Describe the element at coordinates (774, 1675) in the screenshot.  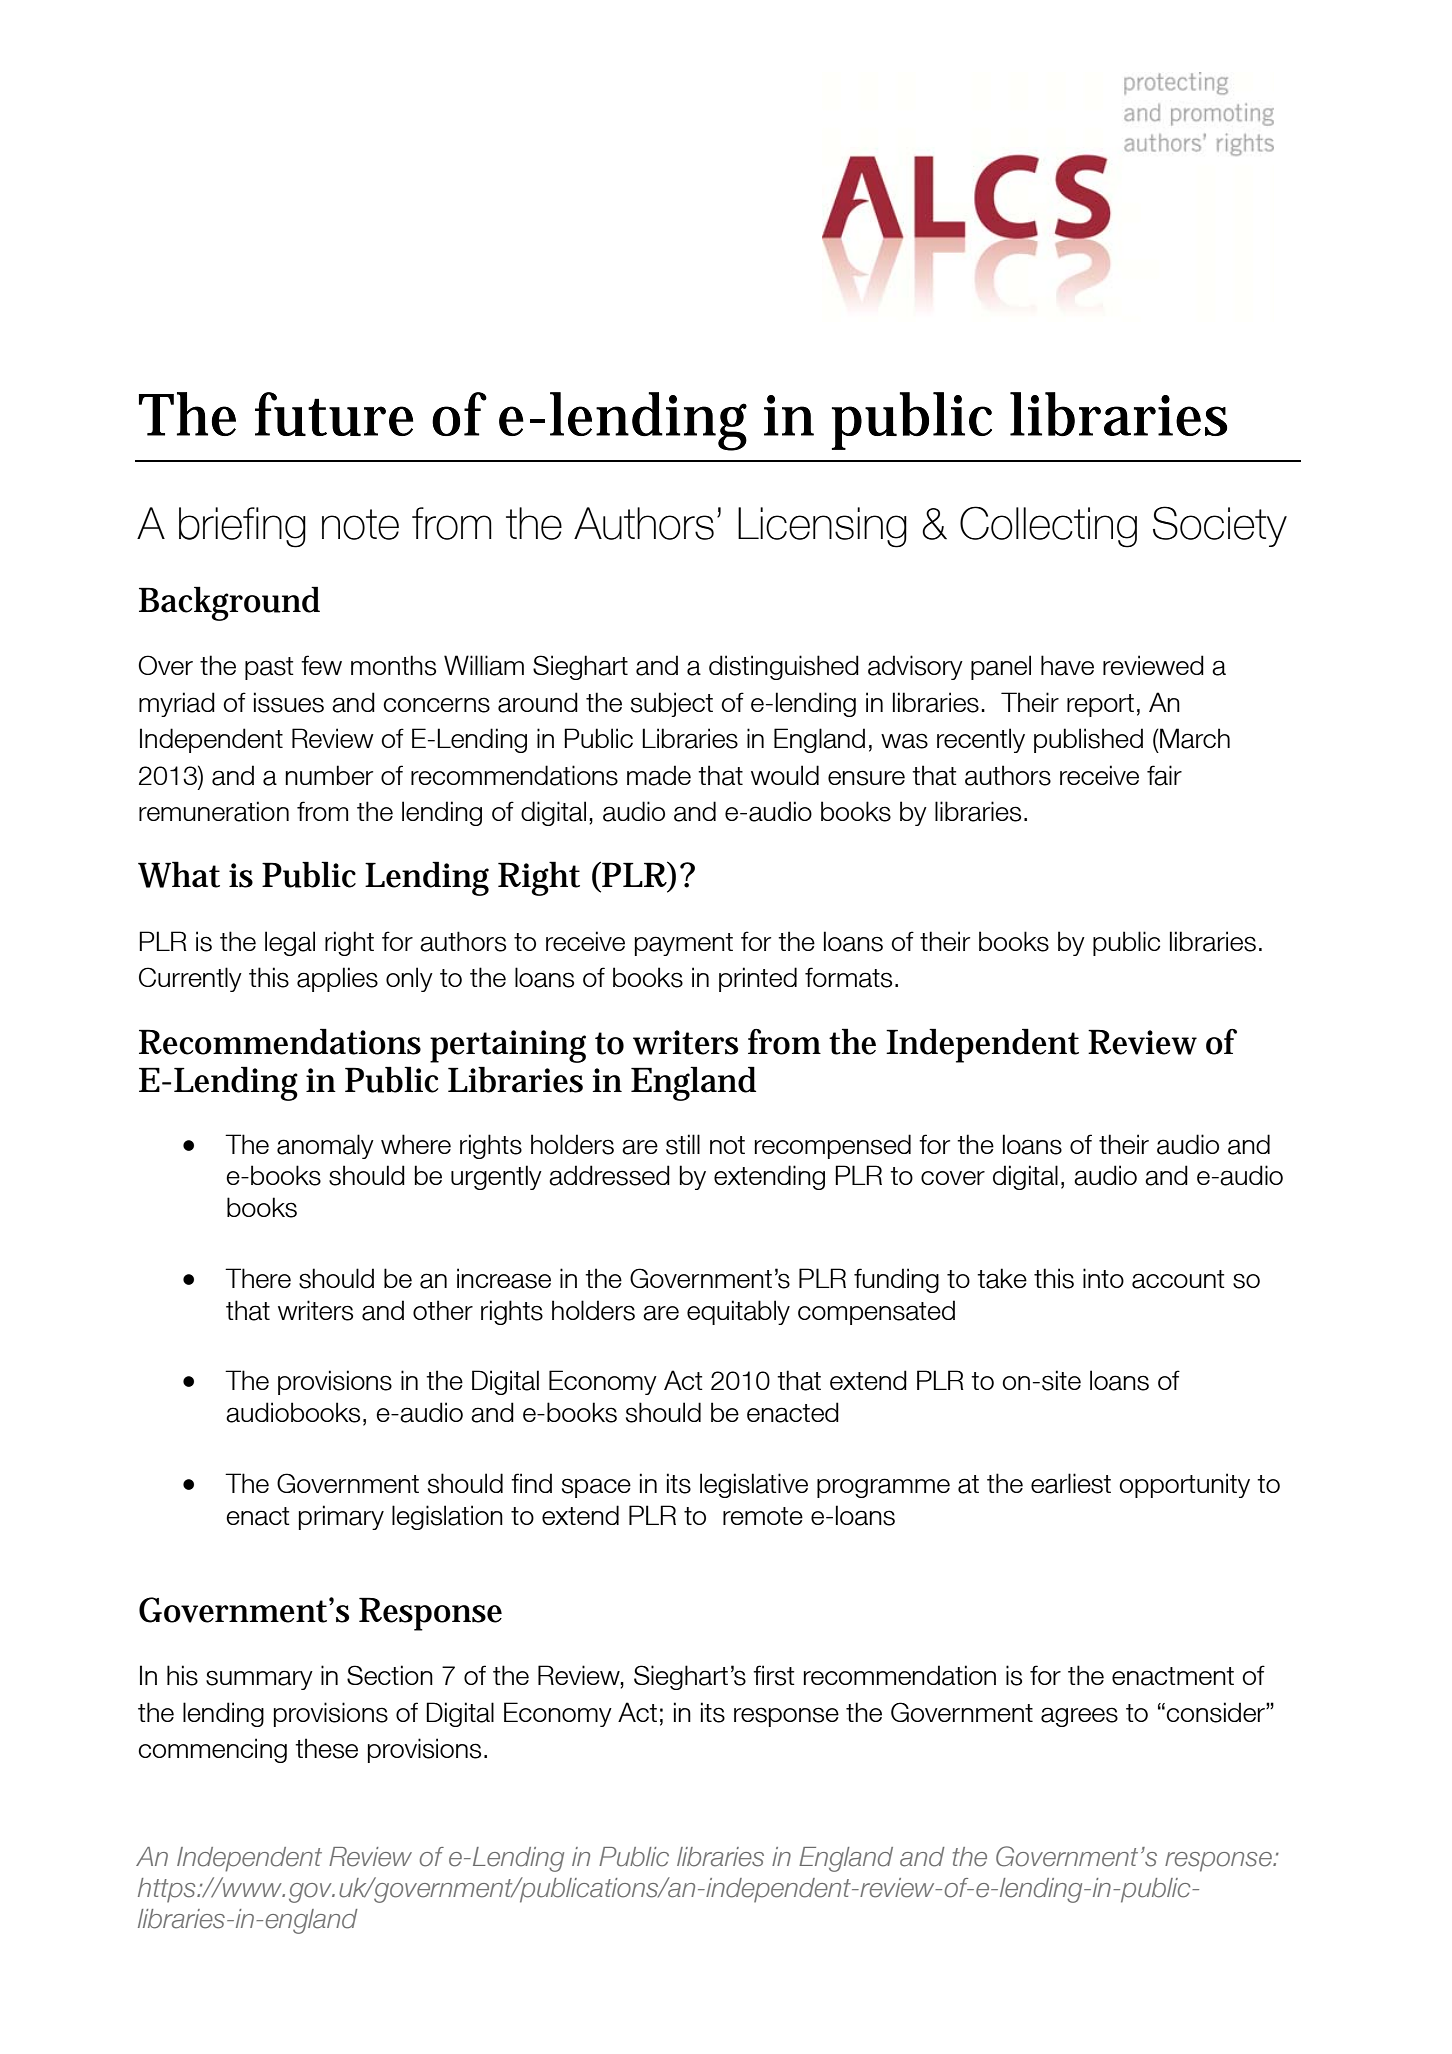
I see `first` at that location.
